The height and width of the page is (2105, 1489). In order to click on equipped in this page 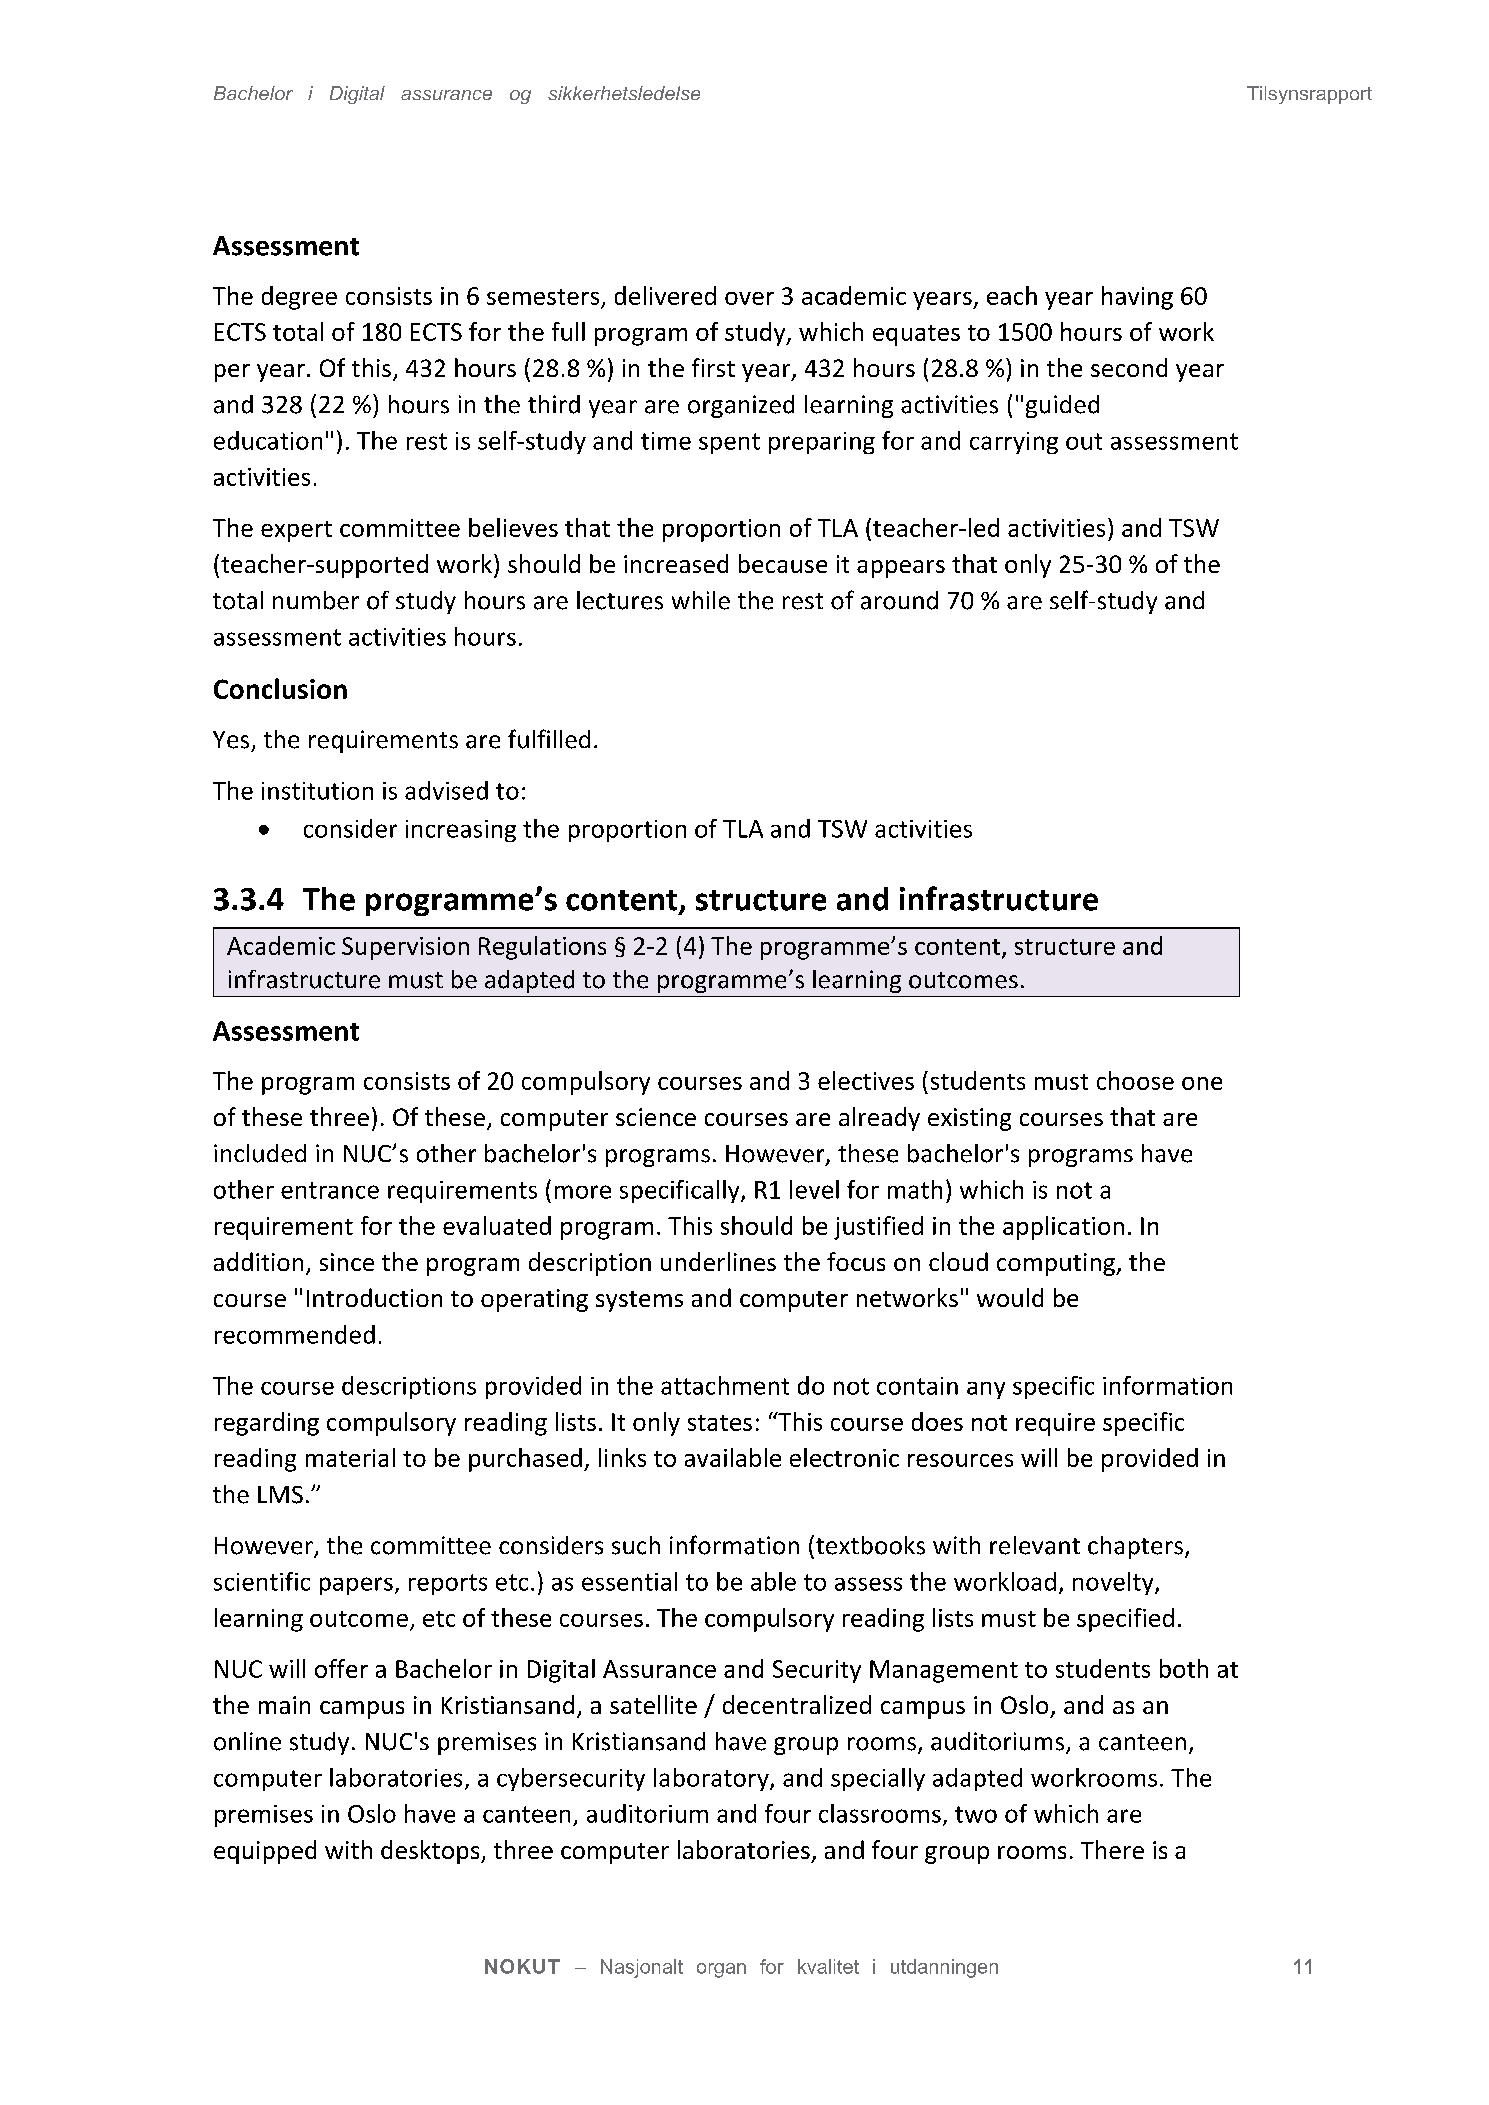, I will do `click(265, 1852)`.
